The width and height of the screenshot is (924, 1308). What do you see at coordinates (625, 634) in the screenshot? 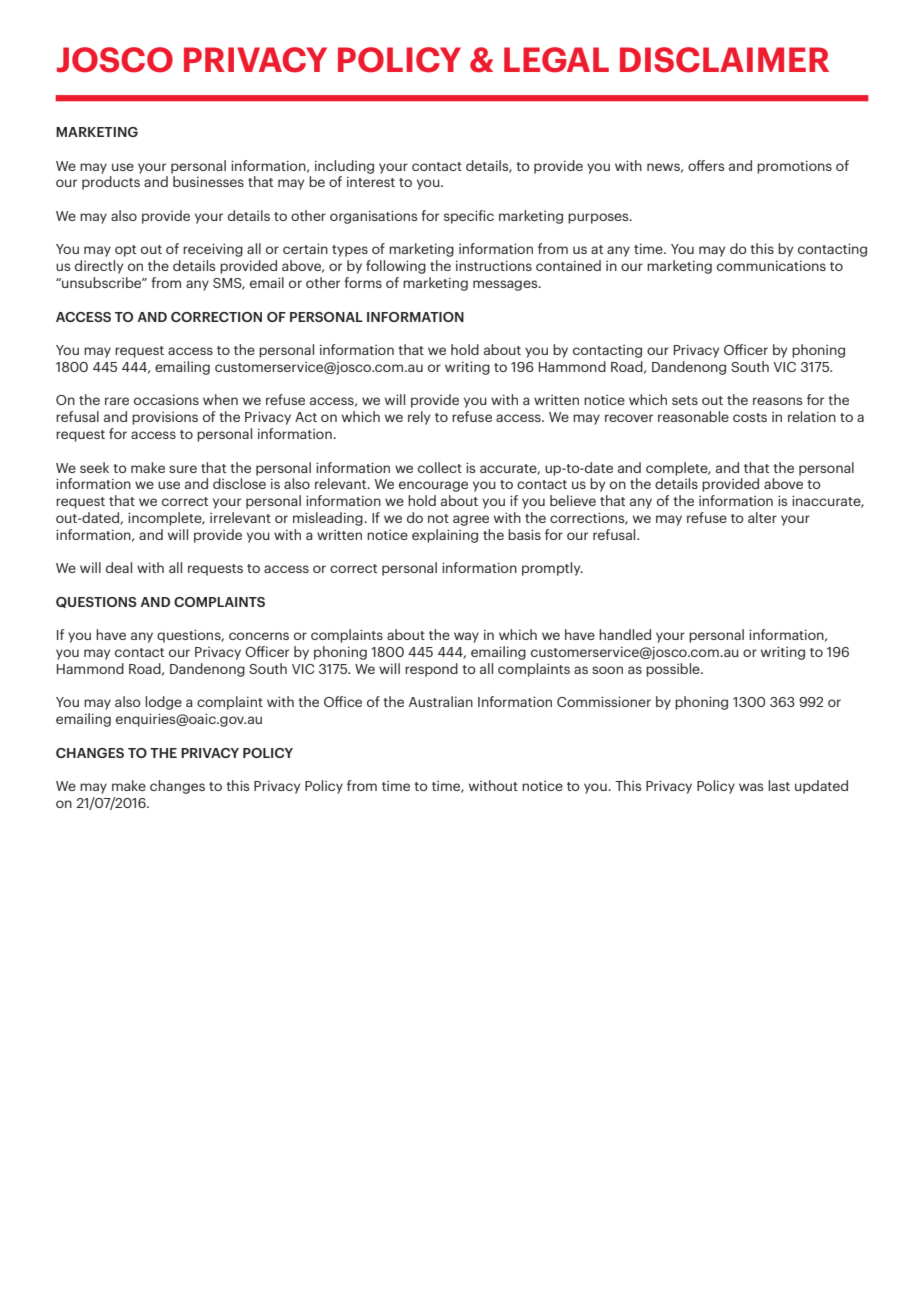
I see `handled` at bounding box center [625, 634].
